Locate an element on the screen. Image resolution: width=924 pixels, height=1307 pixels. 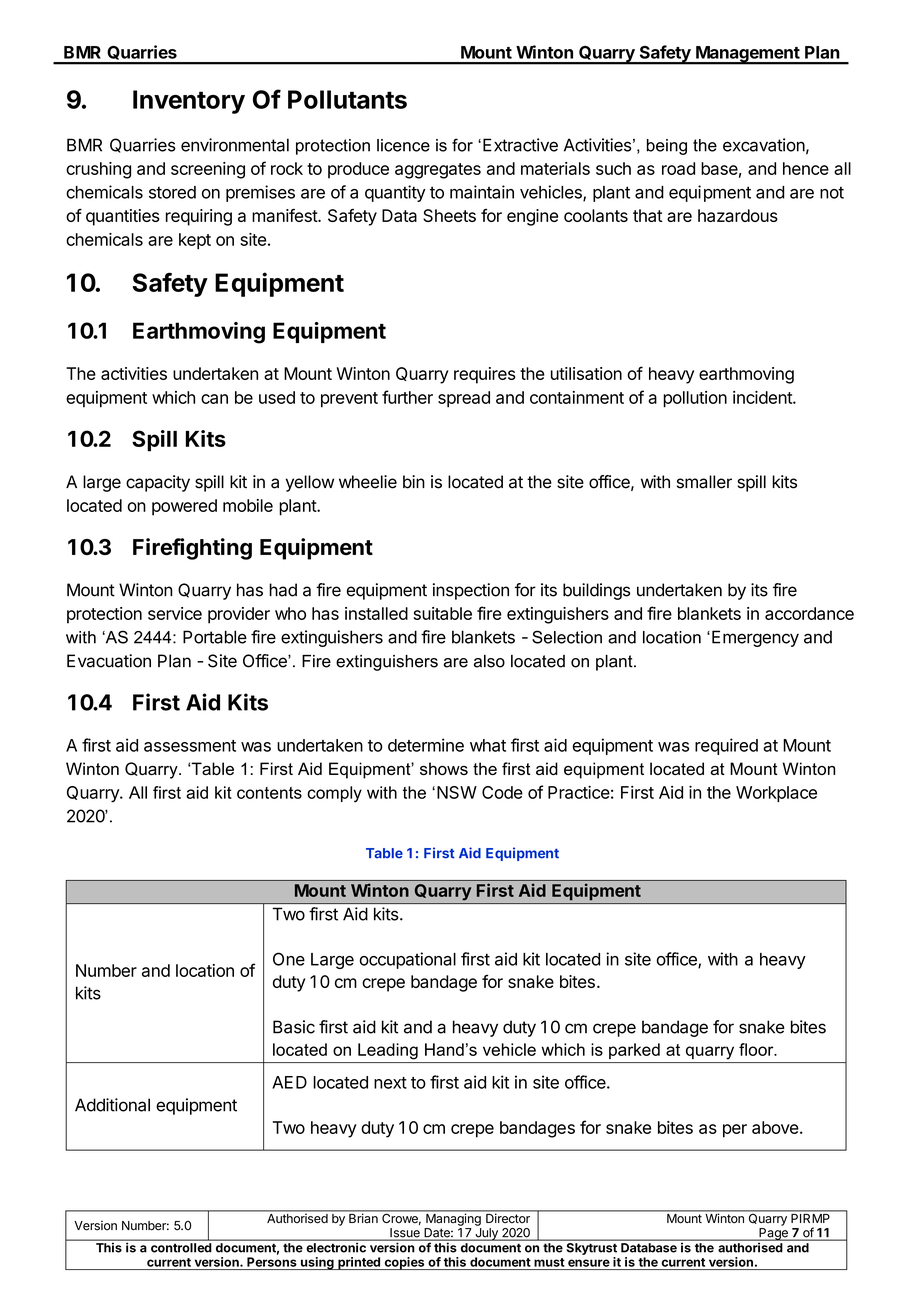
smaller is located at coordinates (704, 482).
